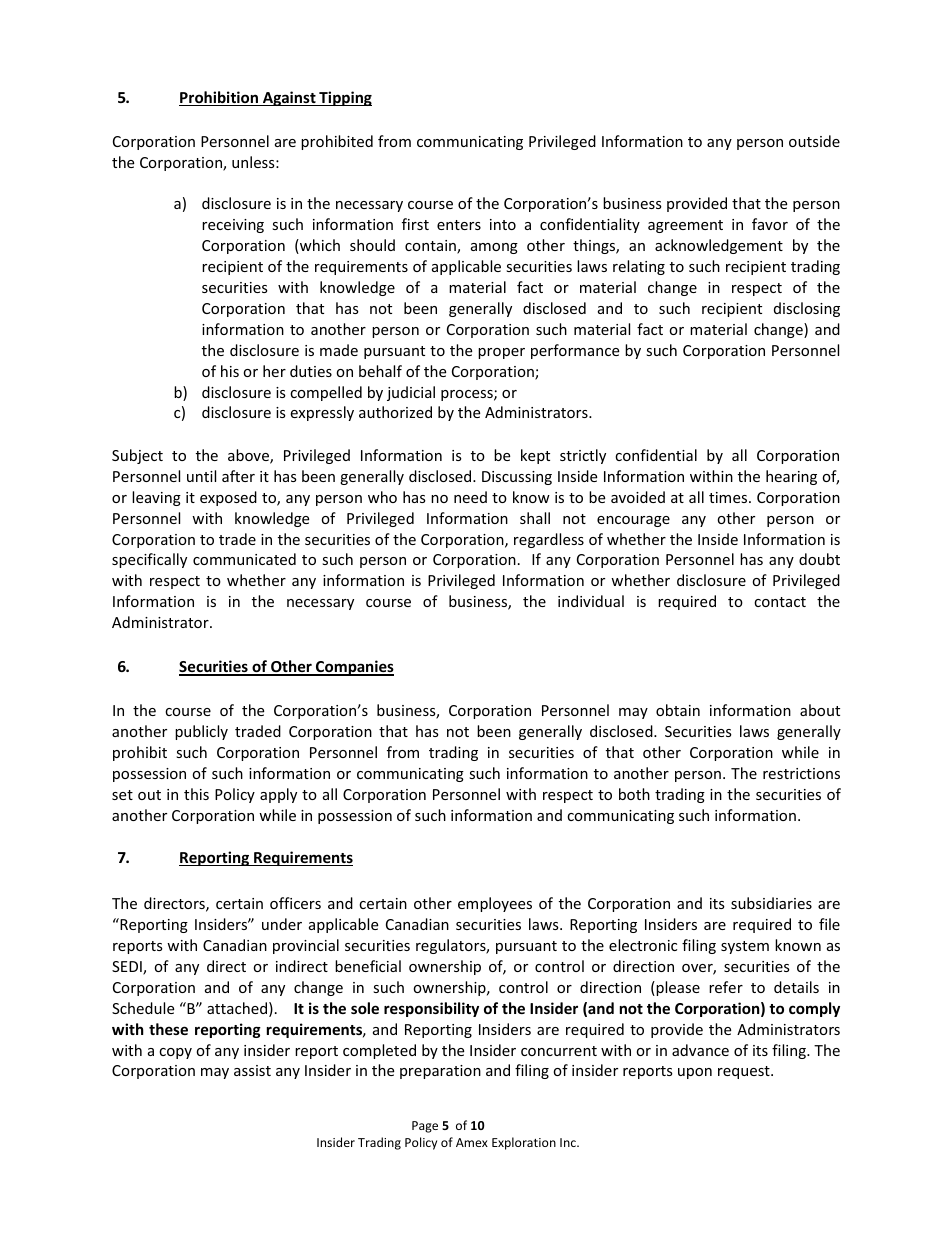  Describe the element at coordinates (289, 98) in the screenshot. I see `Against` at that location.
